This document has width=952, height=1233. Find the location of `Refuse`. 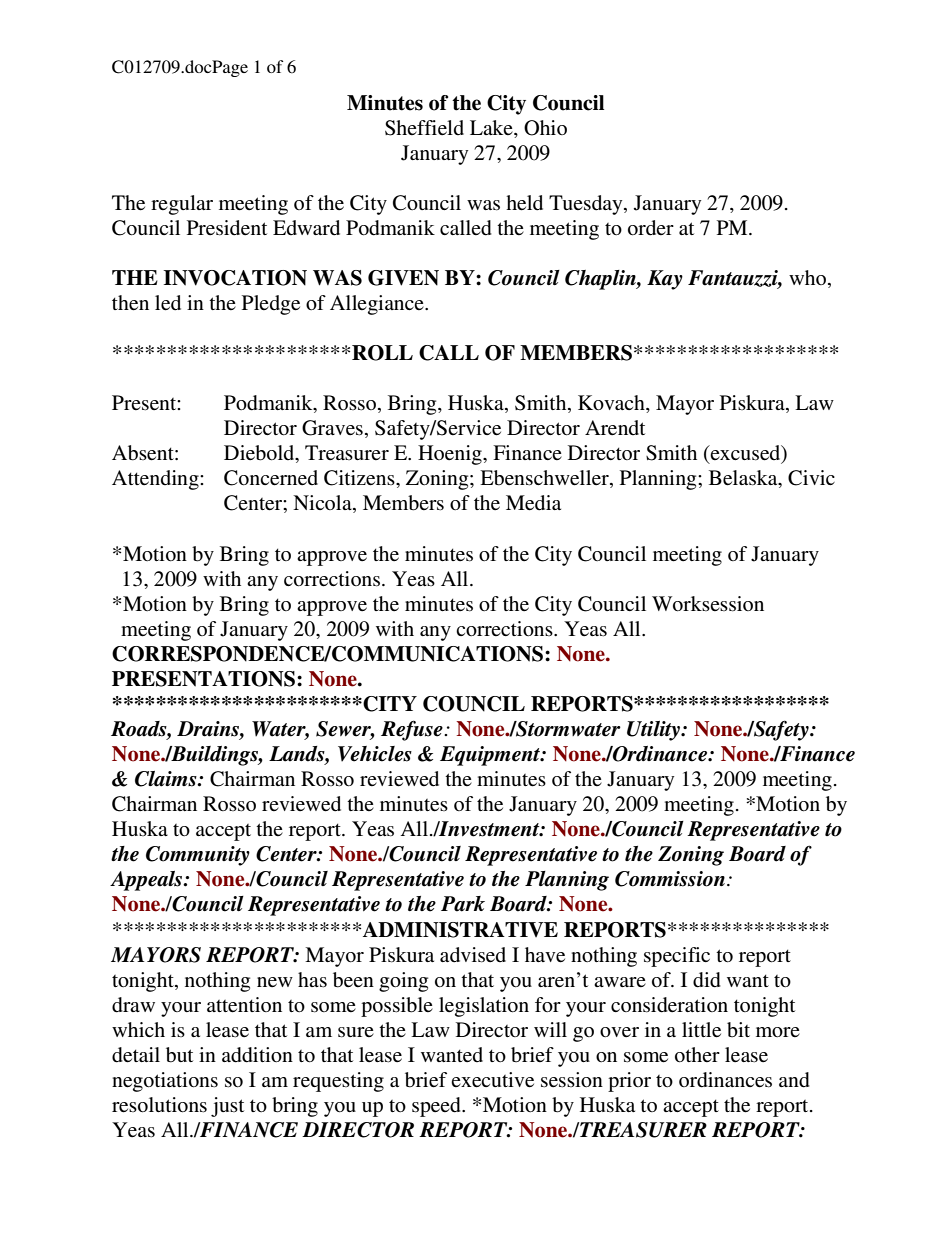

Refuse is located at coordinates (413, 730).
